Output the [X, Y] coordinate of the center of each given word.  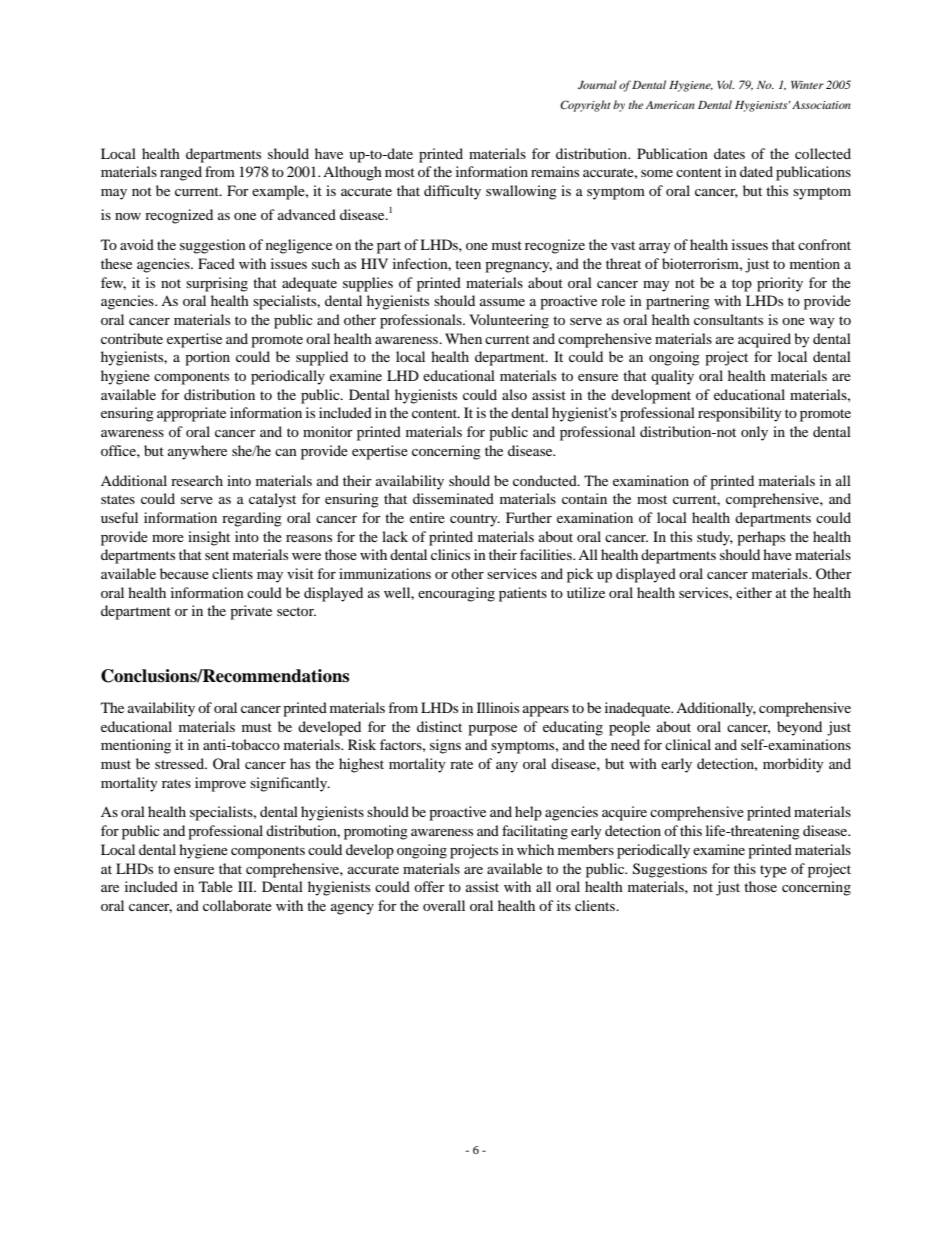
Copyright [585, 106]
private [251, 612]
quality [672, 377]
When [463, 338]
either [754, 592]
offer [429, 886]
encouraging [456, 594]
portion [207, 358]
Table [216, 886]
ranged [181, 173]
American [670, 105]
